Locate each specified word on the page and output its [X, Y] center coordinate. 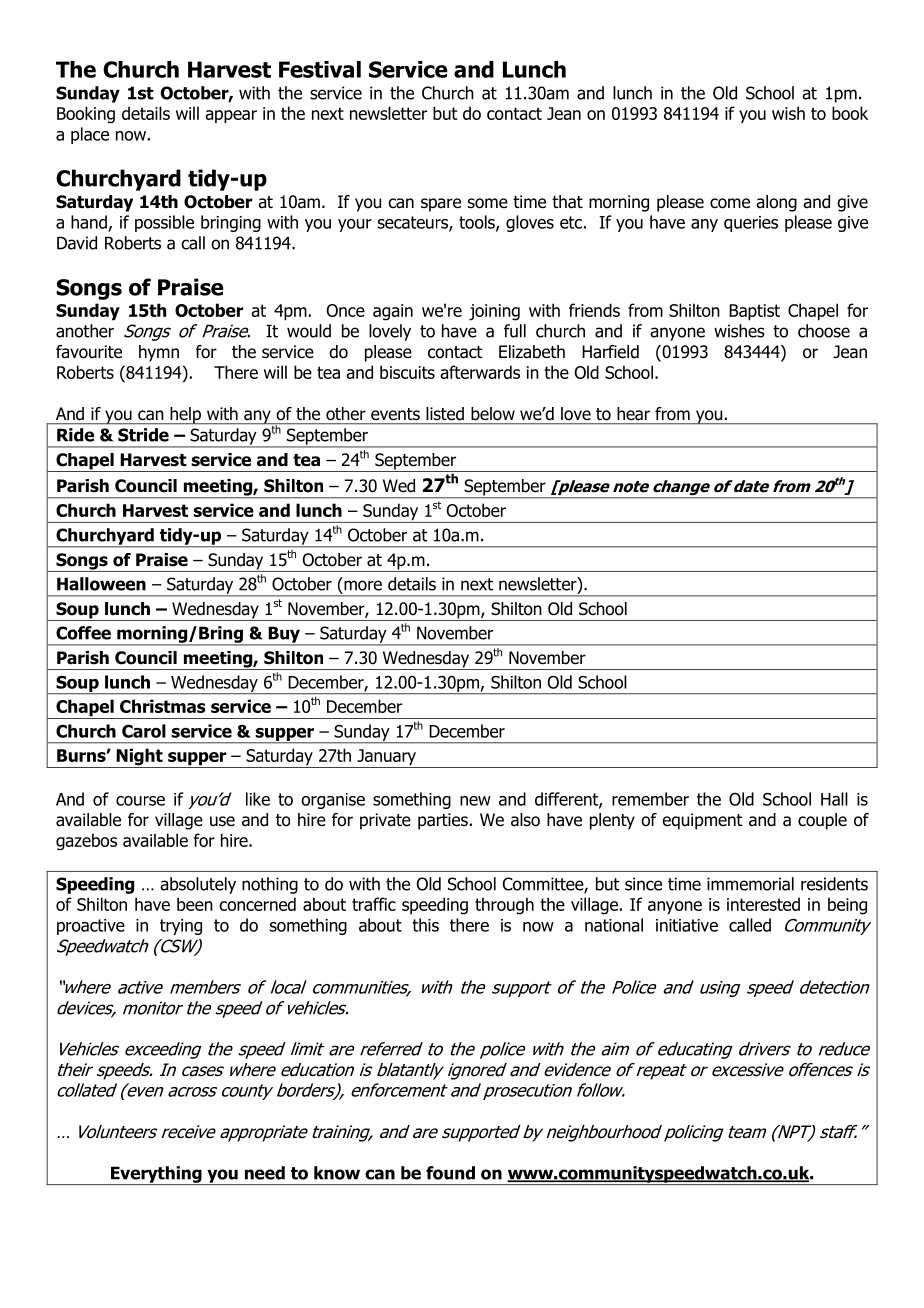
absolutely [198, 885]
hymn [159, 353]
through [504, 906]
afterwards [480, 372]
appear [231, 116]
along [776, 203]
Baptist [754, 312]
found [450, 1173]
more [363, 585]
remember [650, 799]
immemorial [750, 884]
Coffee [83, 633]
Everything [156, 1175]
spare [441, 205]
